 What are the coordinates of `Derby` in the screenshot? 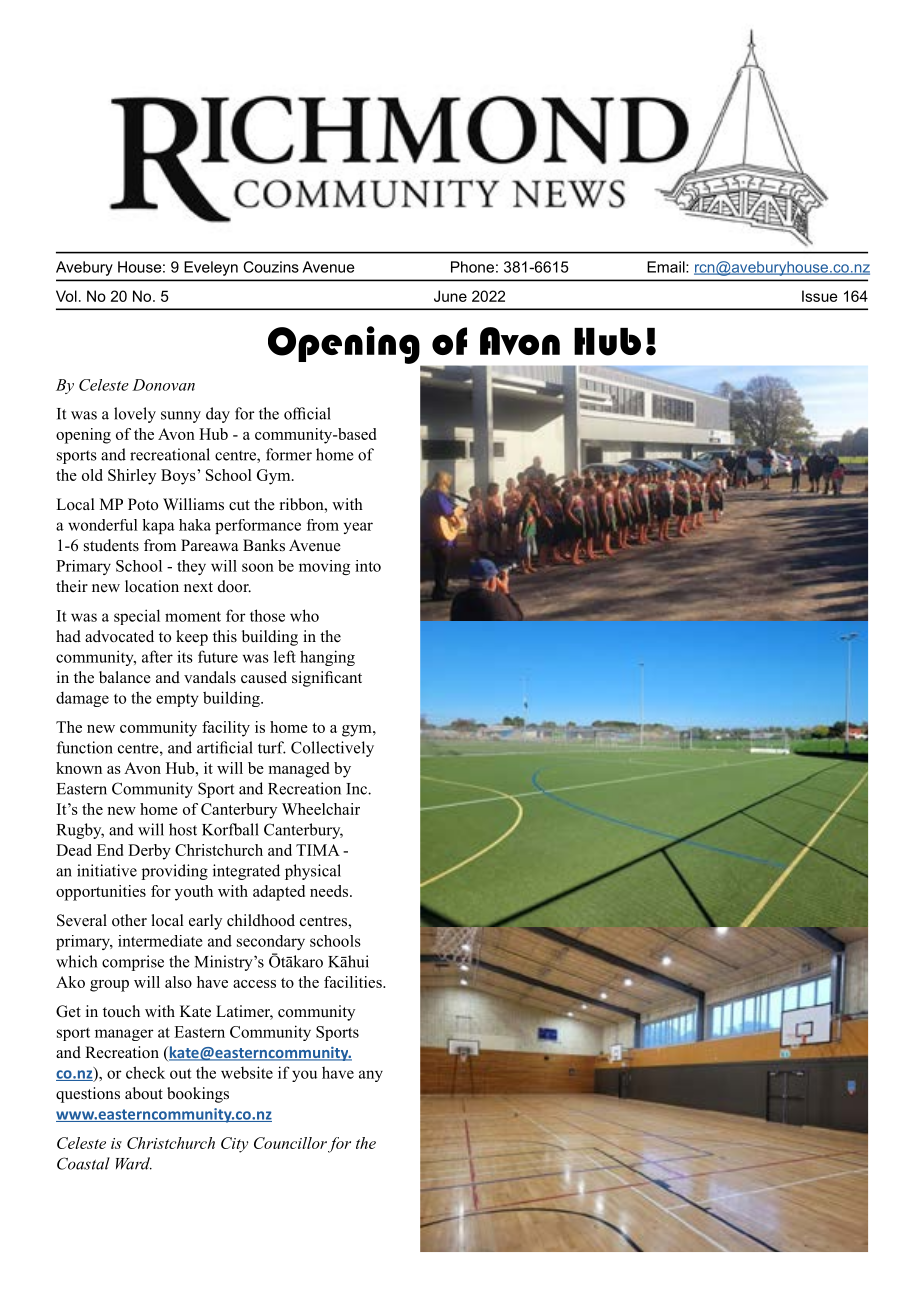 It's located at (149, 852).
